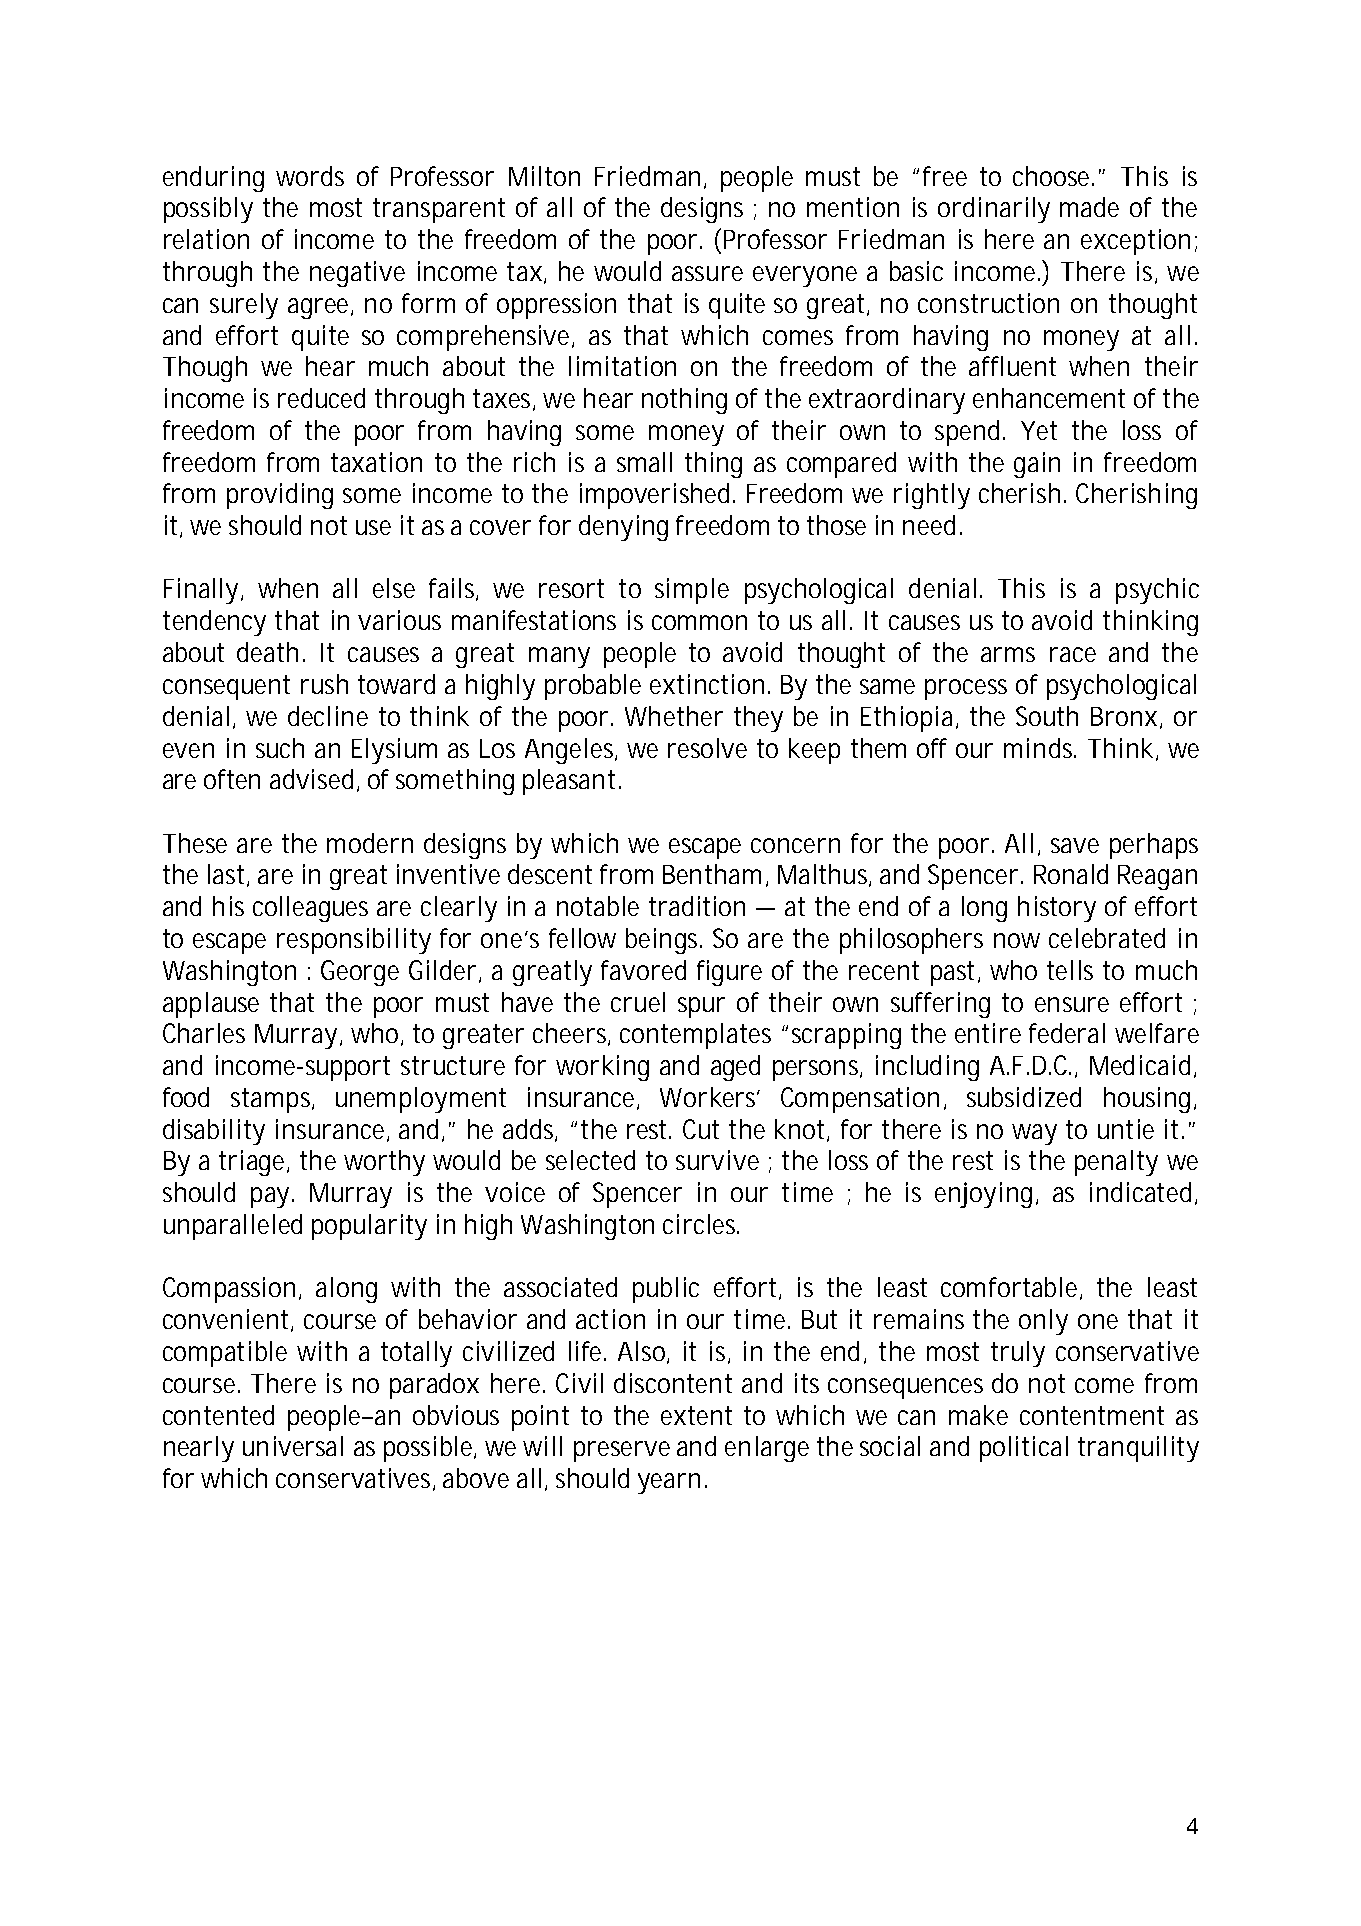 The width and height of the screenshot is (1361, 1926). Describe the element at coordinates (293, 1446) in the screenshot. I see `universal` at that location.
